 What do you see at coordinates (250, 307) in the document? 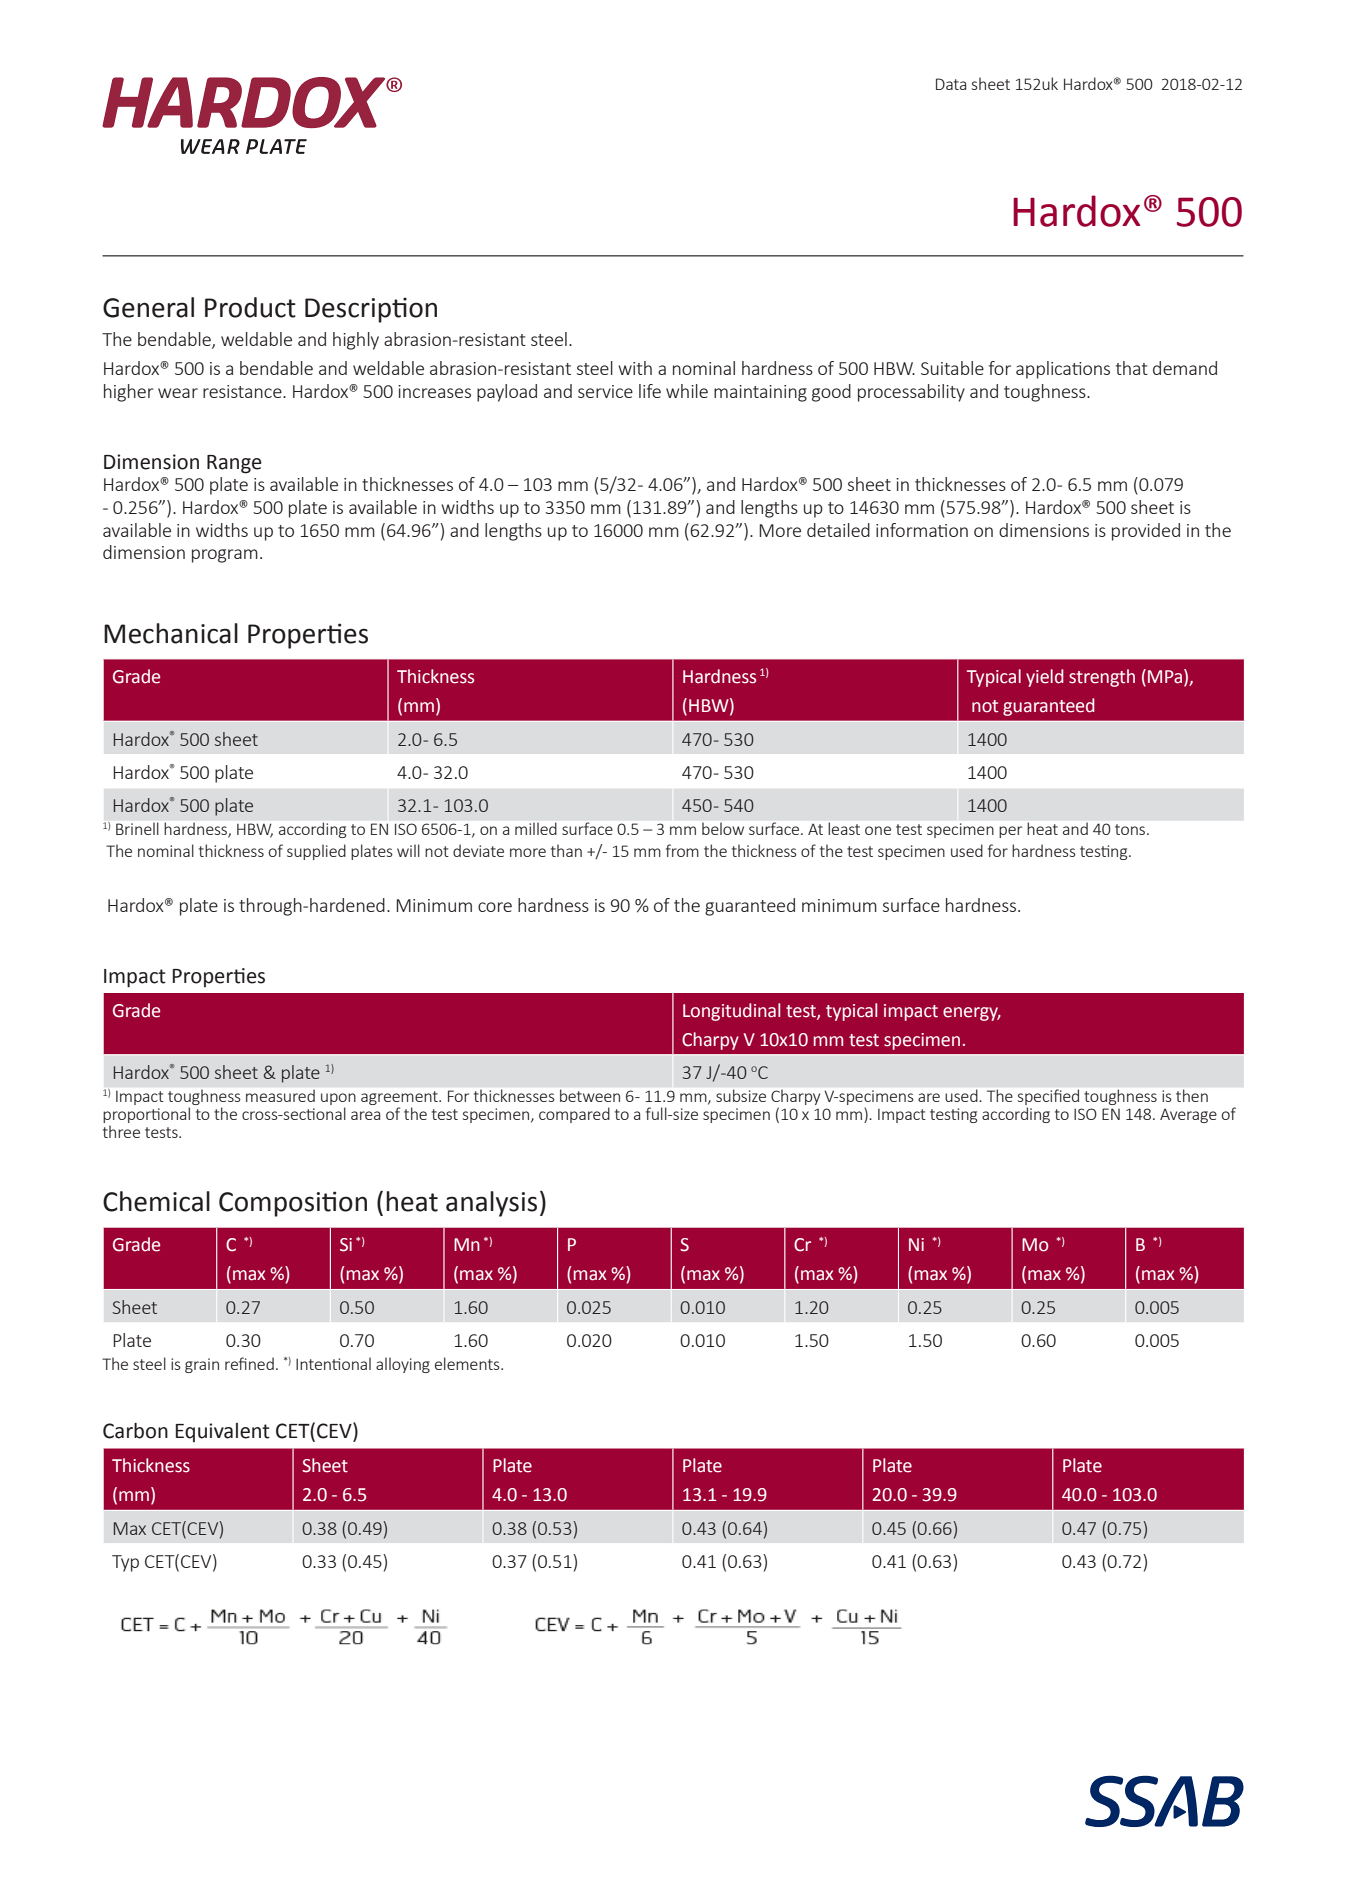
I see `Product` at bounding box center [250, 307].
